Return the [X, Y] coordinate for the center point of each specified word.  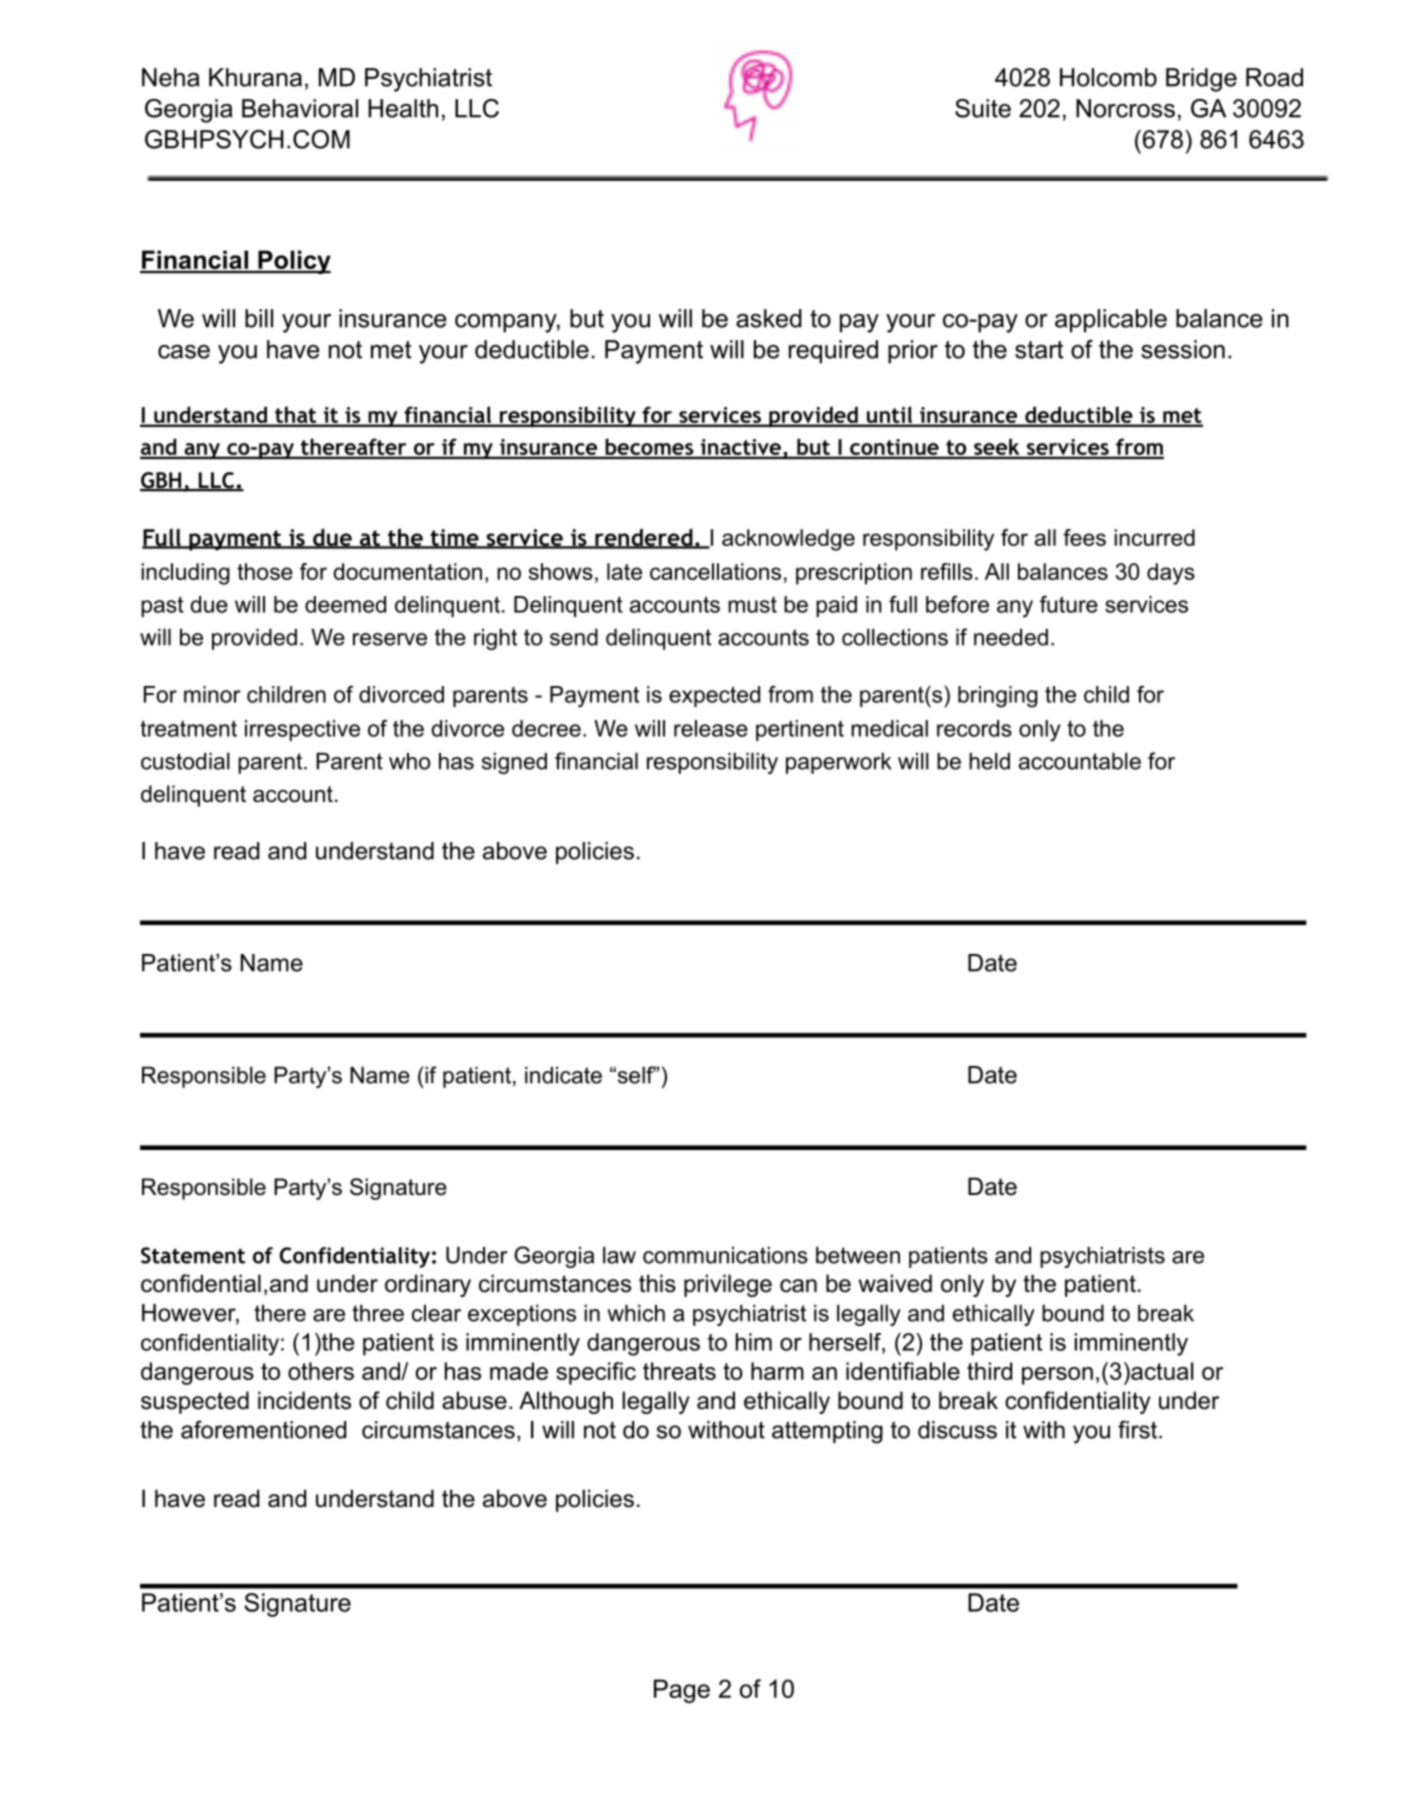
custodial [185, 761]
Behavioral [300, 108]
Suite [983, 108]
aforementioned [263, 1429]
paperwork [838, 763]
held [989, 761]
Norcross [1125, 108]
